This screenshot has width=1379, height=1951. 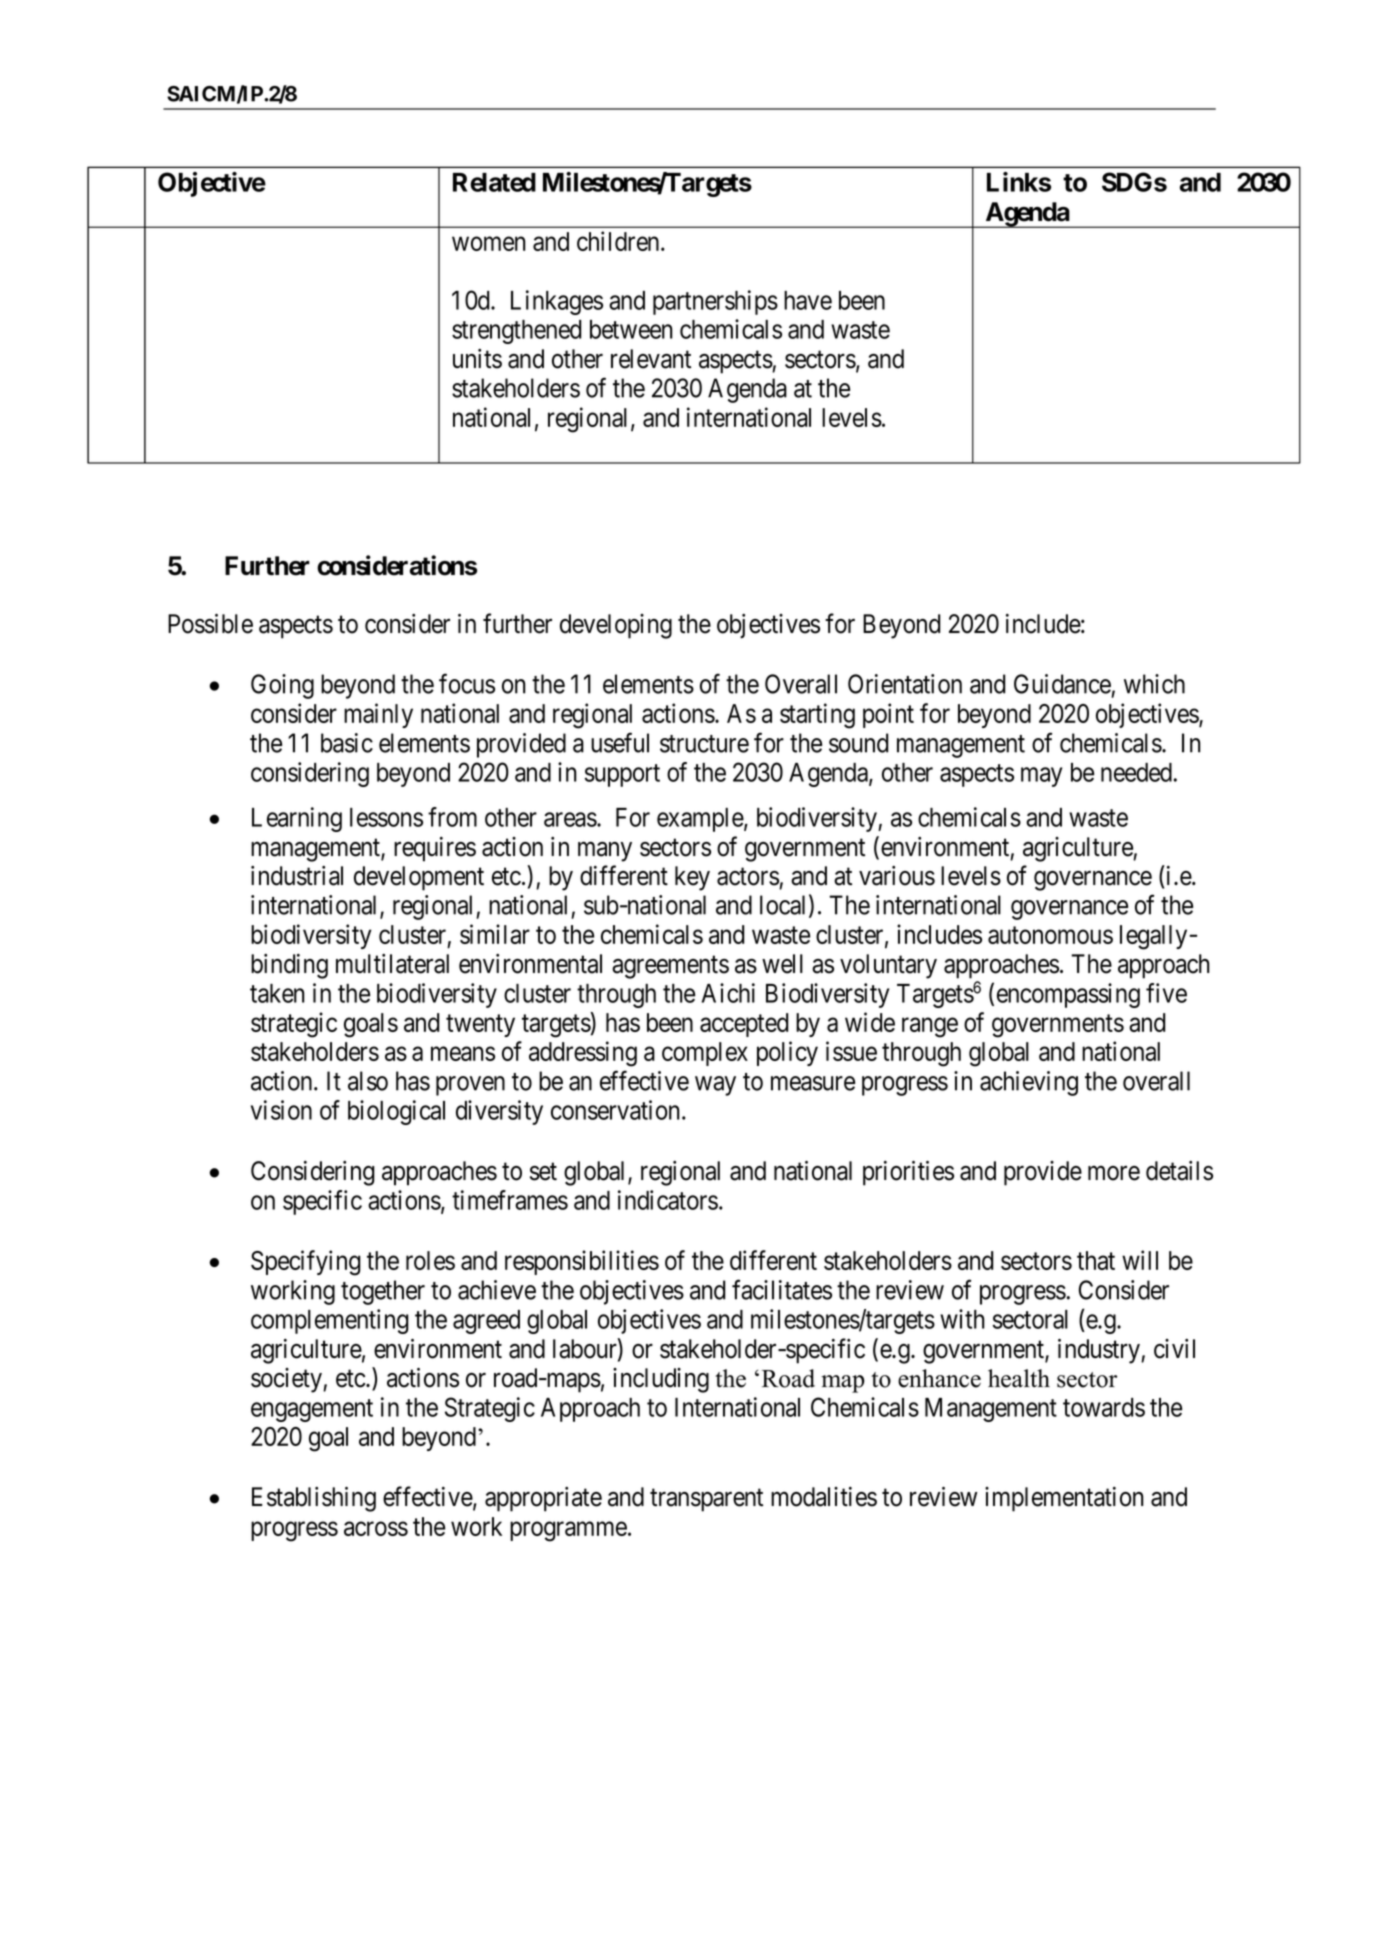 What do you see at coordinates (210, 624) in the screenshot?
I see `Possible` at bounding box center [210, 624].
